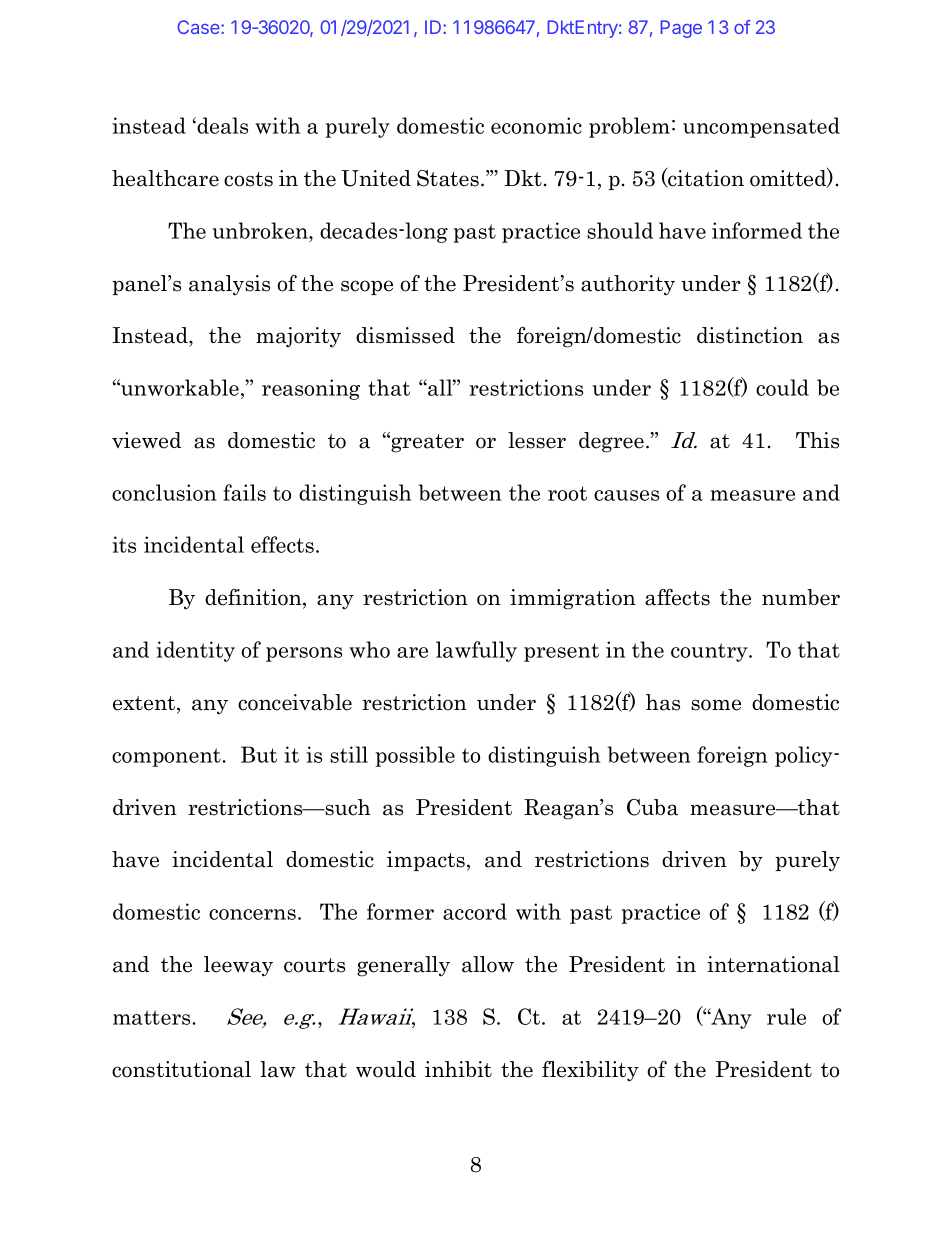 This page has width=952, height=1233. Describe the element at coordinates (681, 29) in the page. I see `Page` at that location.
